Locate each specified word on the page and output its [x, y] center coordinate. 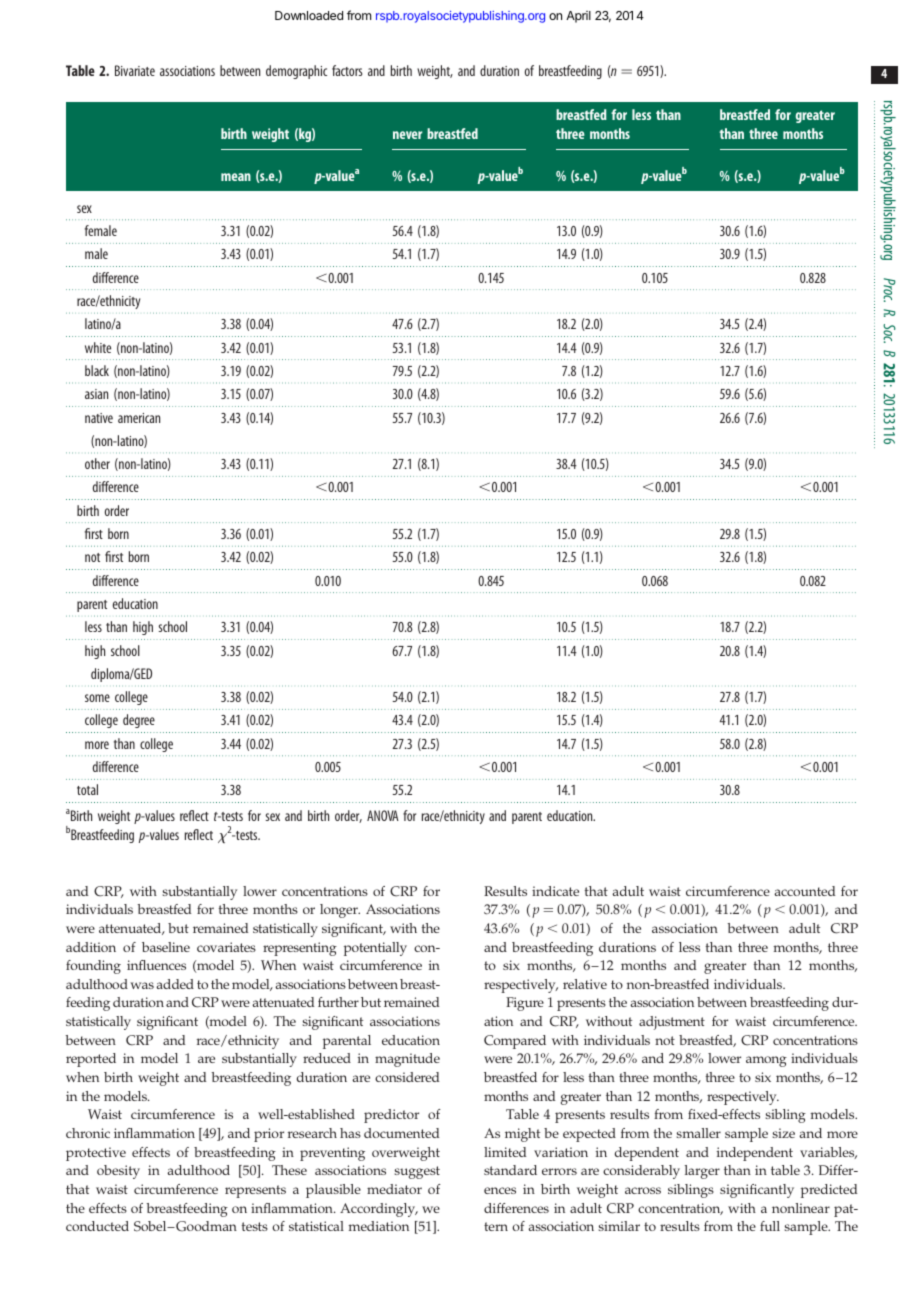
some [97, 698]
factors [347, 70]
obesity [118, 1172]
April [578, 17]
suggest [417, 1172]
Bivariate [135, 70]
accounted [804, 891]
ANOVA [383, 815]
